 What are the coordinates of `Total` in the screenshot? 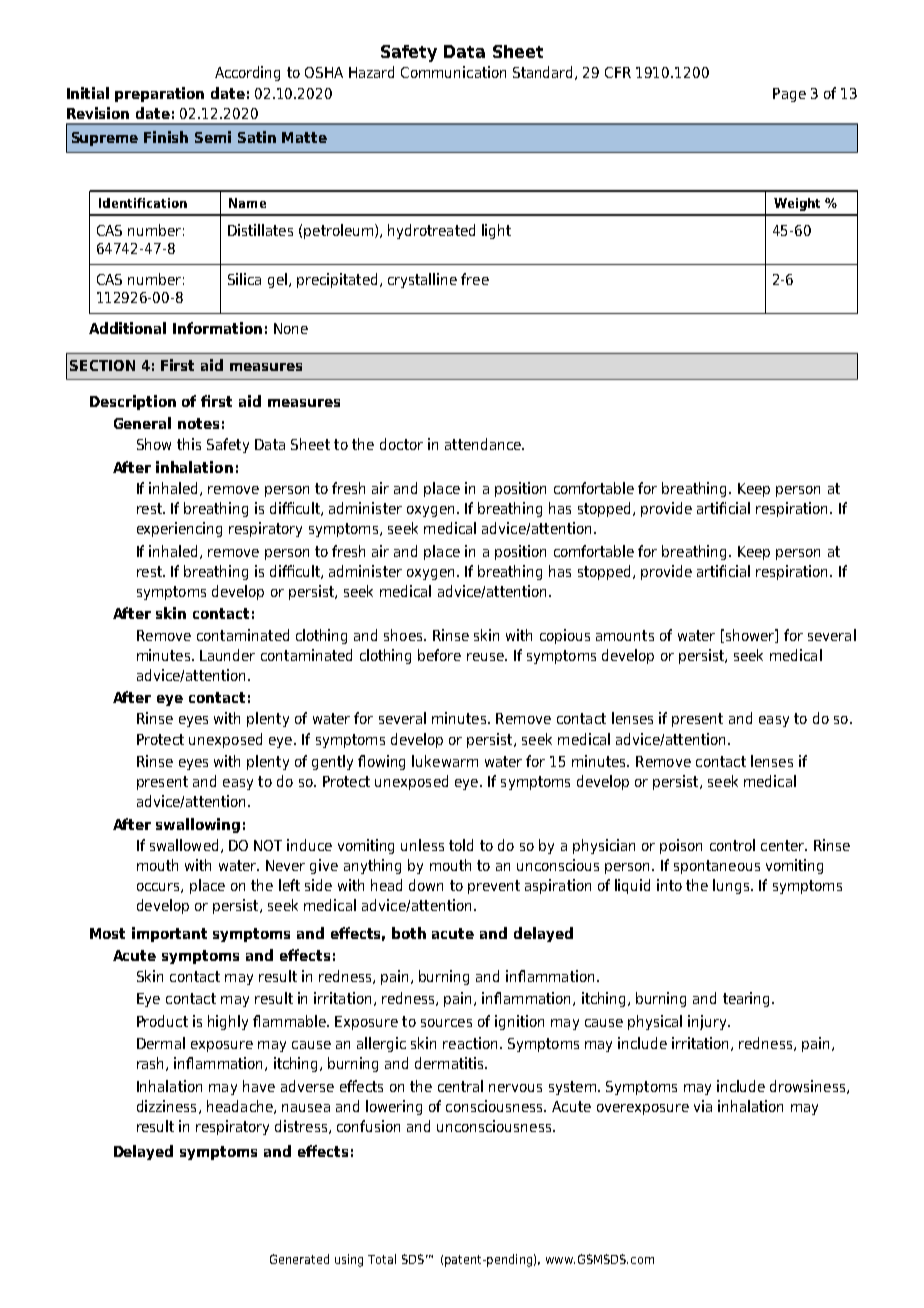 It's located at (382, 1259).
